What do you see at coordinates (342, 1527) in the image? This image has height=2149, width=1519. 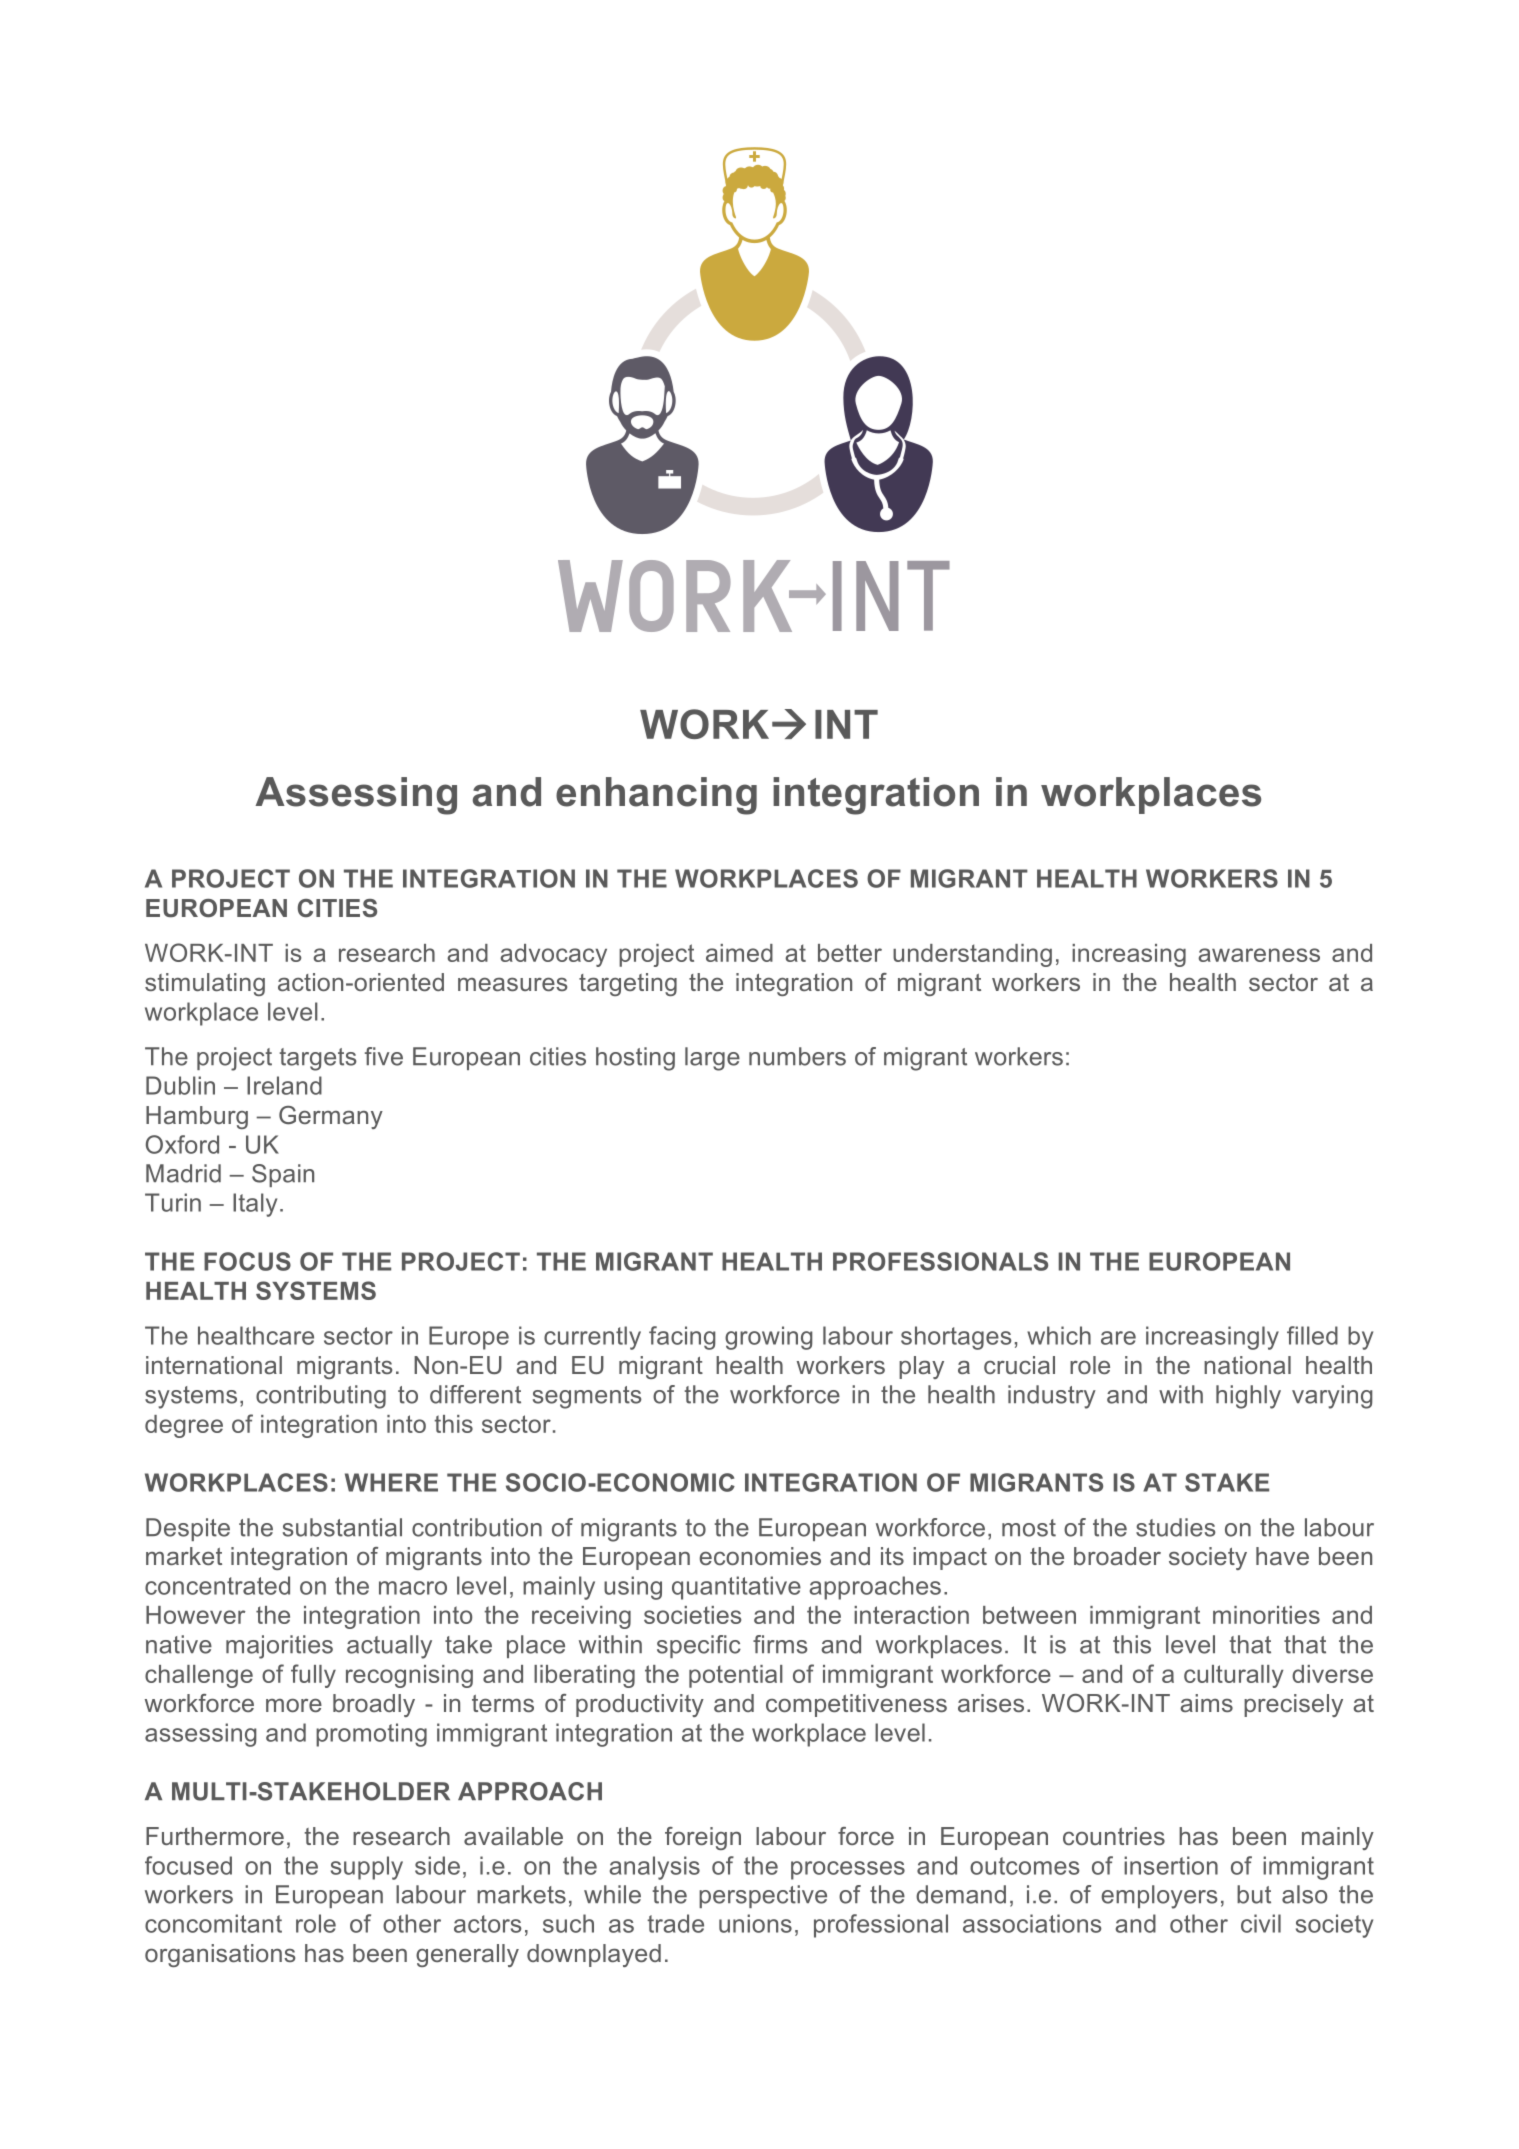 I see `substantial` at bounding box center [342, 1527].
